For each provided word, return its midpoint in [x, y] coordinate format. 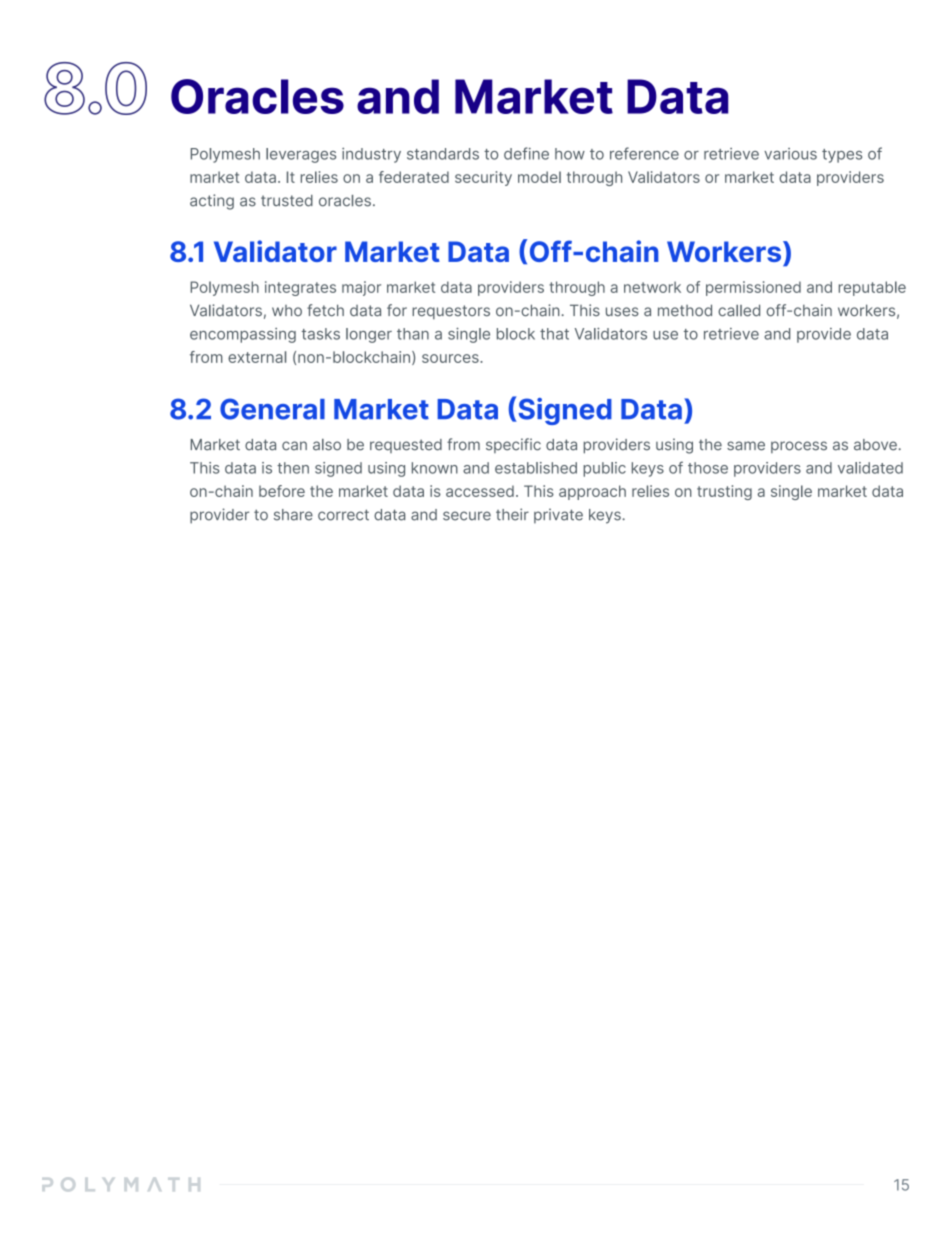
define [526, 153]
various [790, 154]
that [554, 334]
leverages [301, 155]
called [739, 310]
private [558, 516]
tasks [321, 334]
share [293, 515]
